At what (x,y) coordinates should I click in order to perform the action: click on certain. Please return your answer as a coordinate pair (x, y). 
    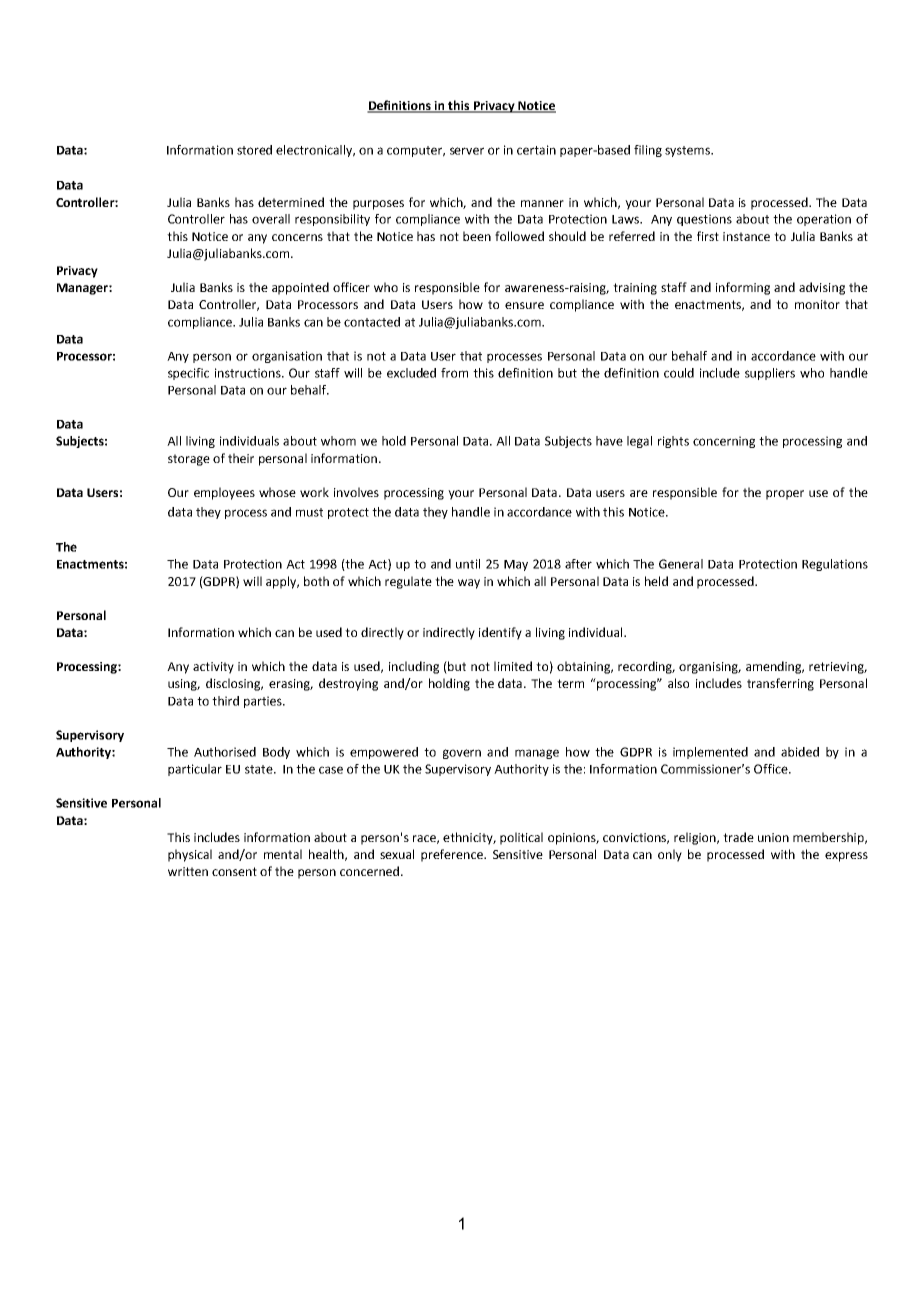
    Looking at the image, I should click on (536, 150).
